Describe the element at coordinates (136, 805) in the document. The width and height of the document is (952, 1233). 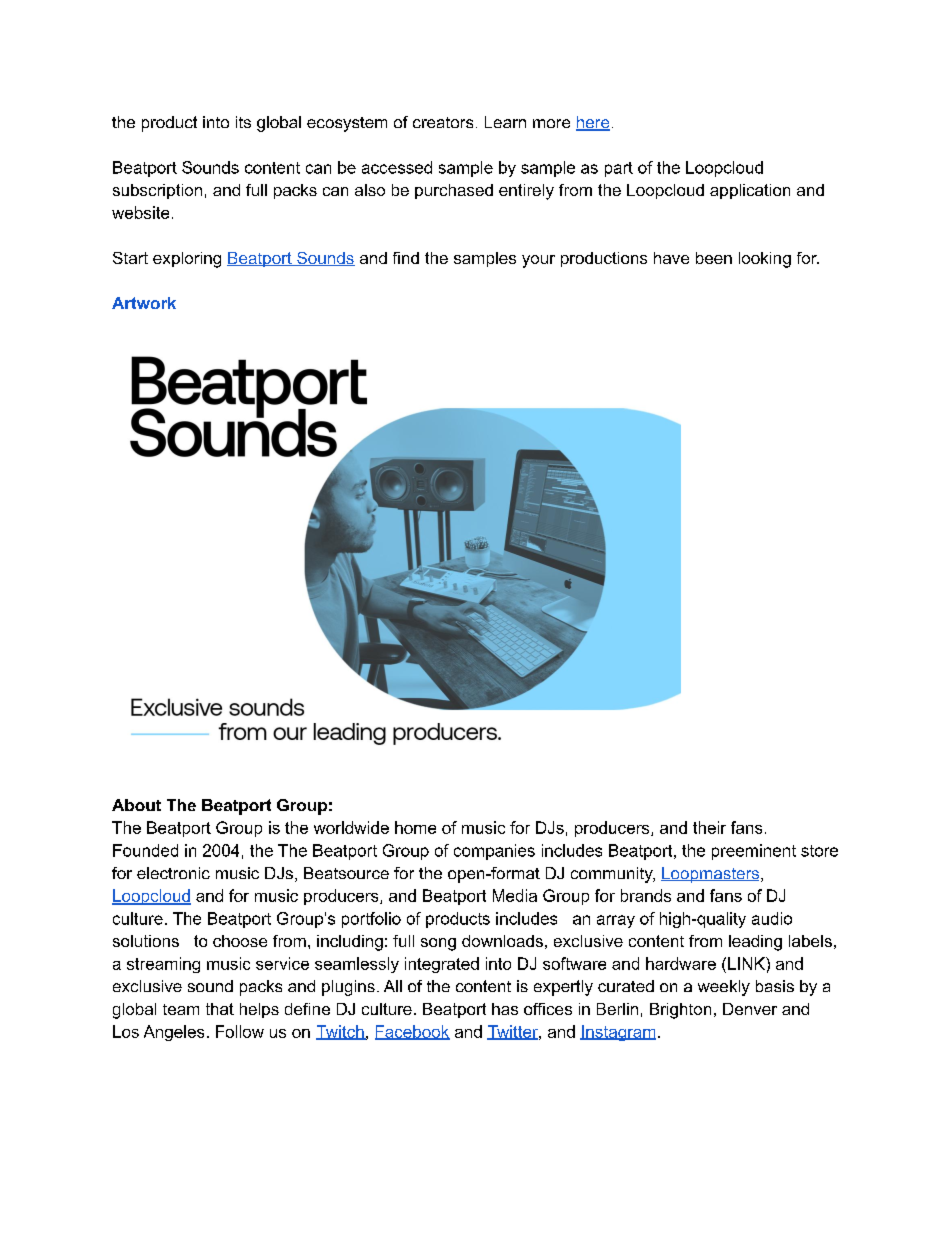
I see `About` at that location.
